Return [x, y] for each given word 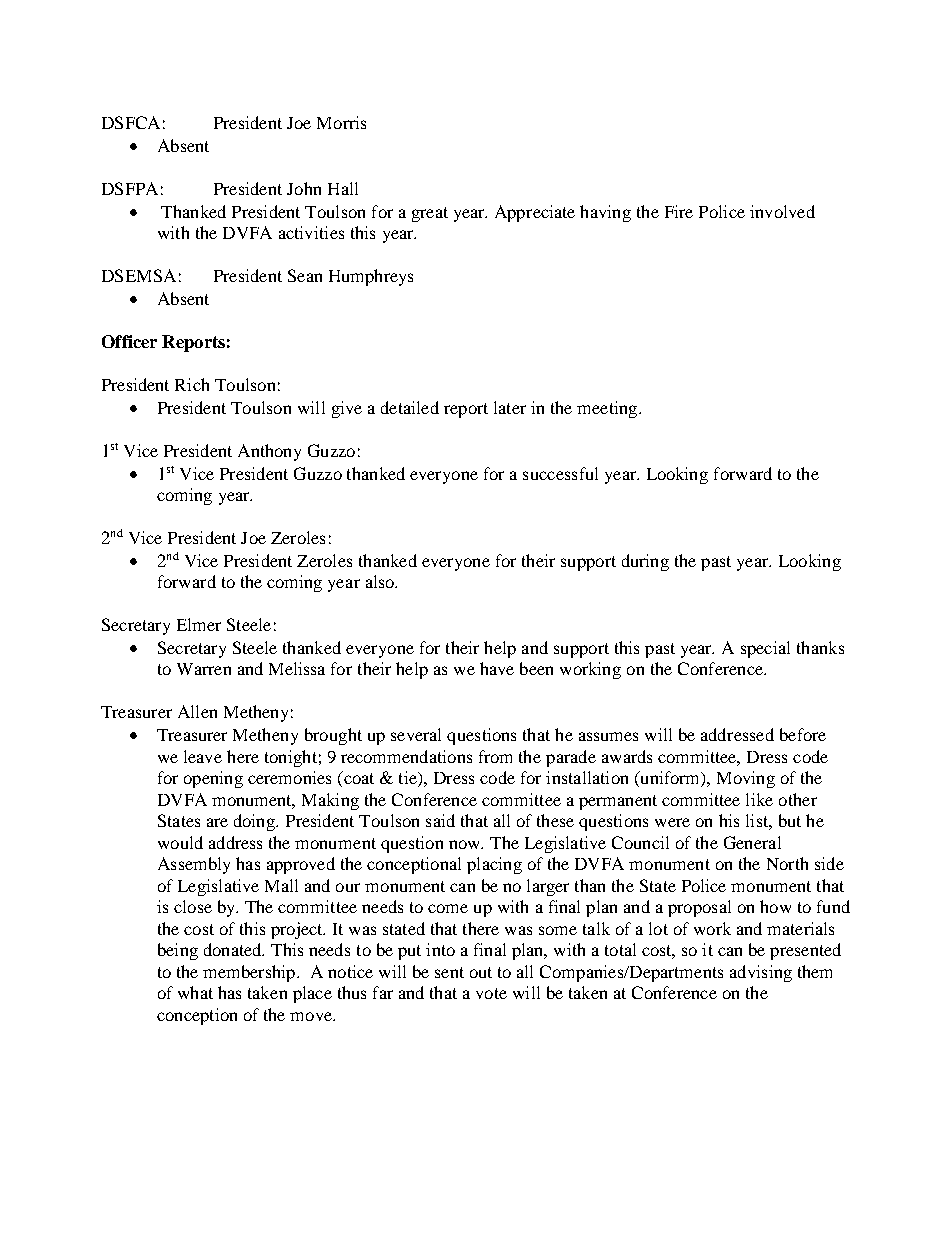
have [497, 668]
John [304, 188]
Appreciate [535, 213]
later [510, 407]
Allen [197, 711]
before [803, 734]
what [195, 992]
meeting [608, 409]
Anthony [269, 452]
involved [782, 211]
